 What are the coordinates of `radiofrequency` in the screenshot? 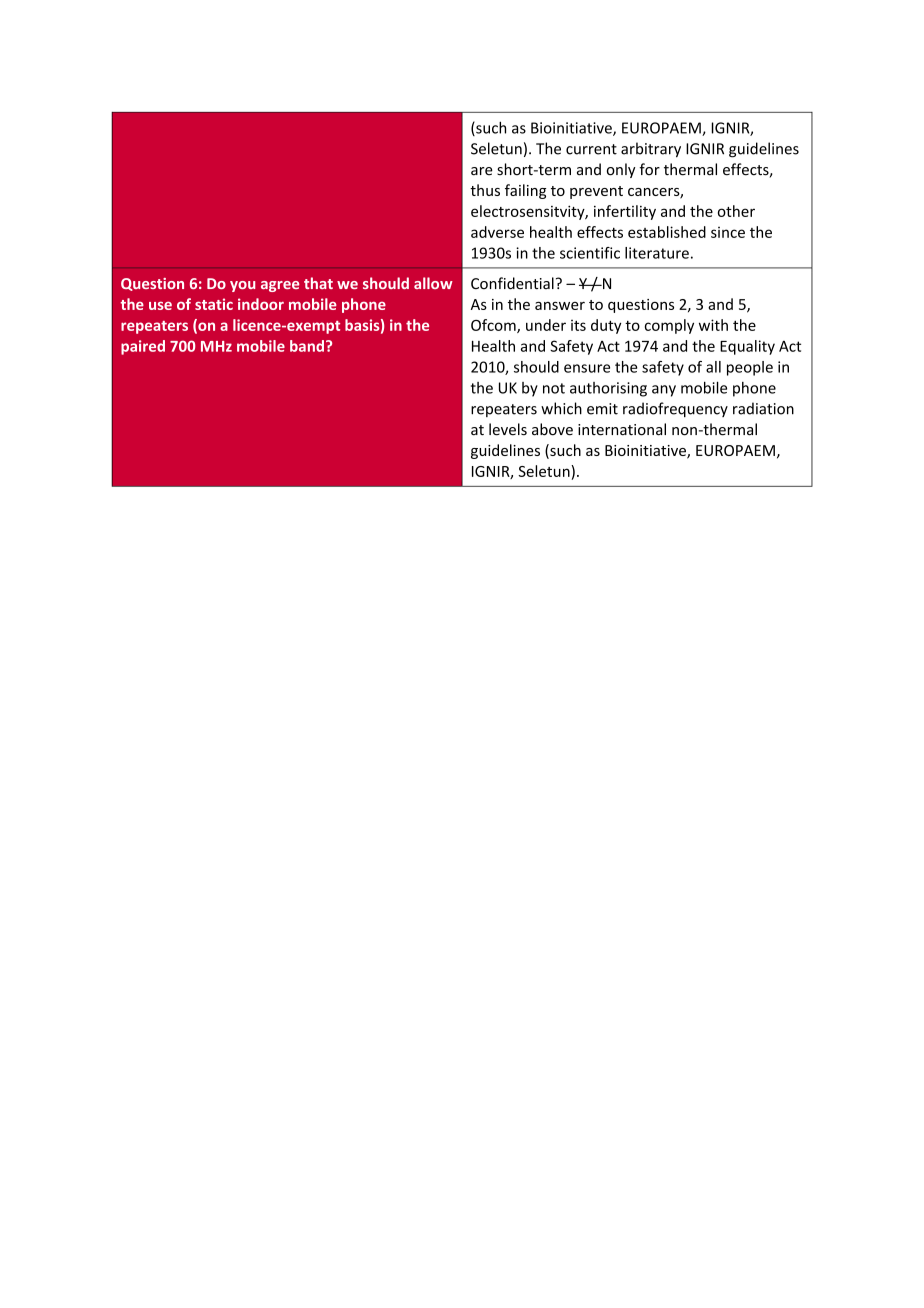 It's located at (675, 410).
